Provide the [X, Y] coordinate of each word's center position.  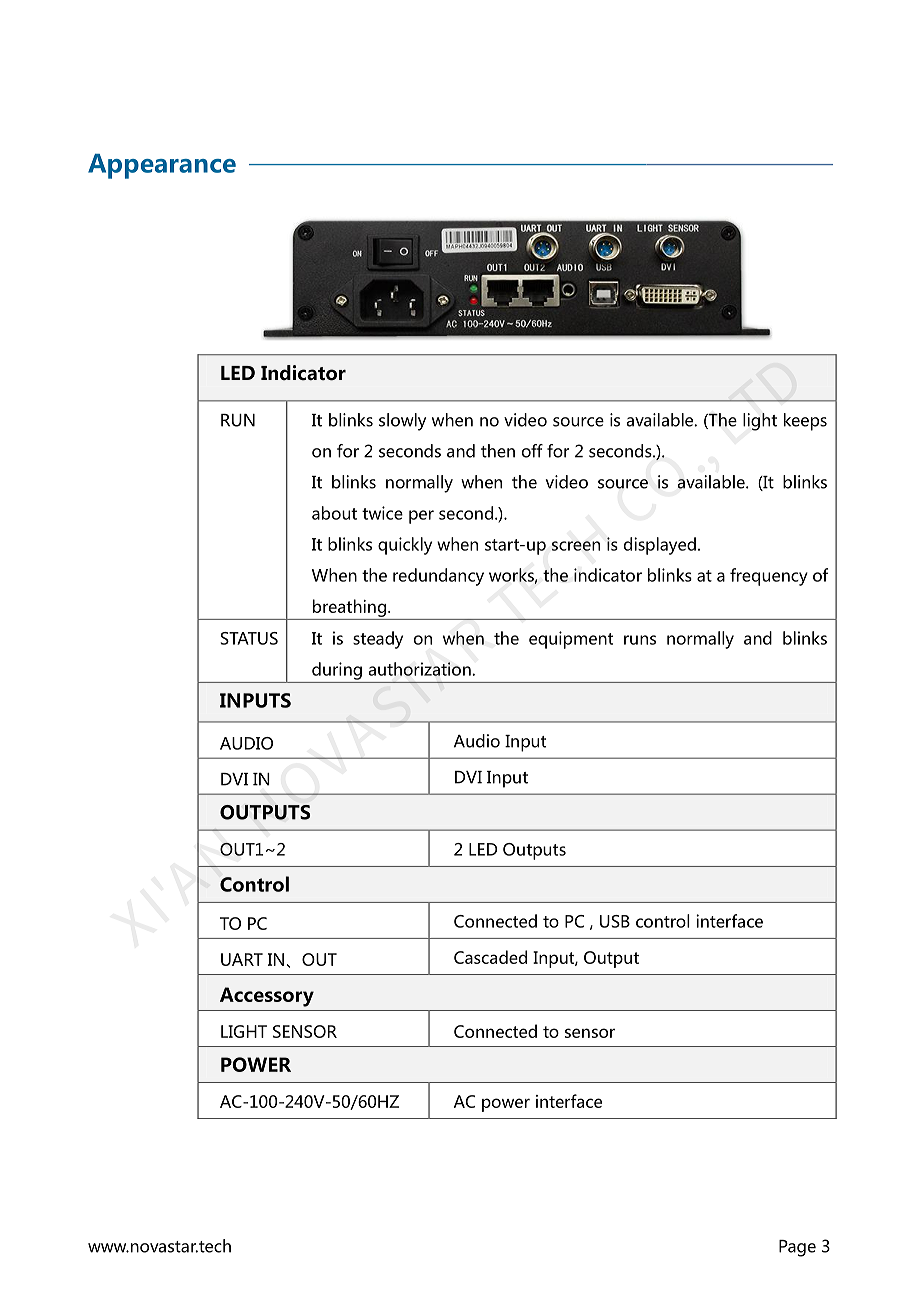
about [334, 513]
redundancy [438, 577]
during [337, 671]
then [498, 451]
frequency [769, 577]
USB [615, 921]
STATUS [249, 638]
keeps [805, 422]
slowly [402, 422]
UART [242, 959]
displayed [660, 546]
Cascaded [490, 957]
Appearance [162, 166]
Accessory [267, 997]
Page [797, 1248]
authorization [421, 669]
